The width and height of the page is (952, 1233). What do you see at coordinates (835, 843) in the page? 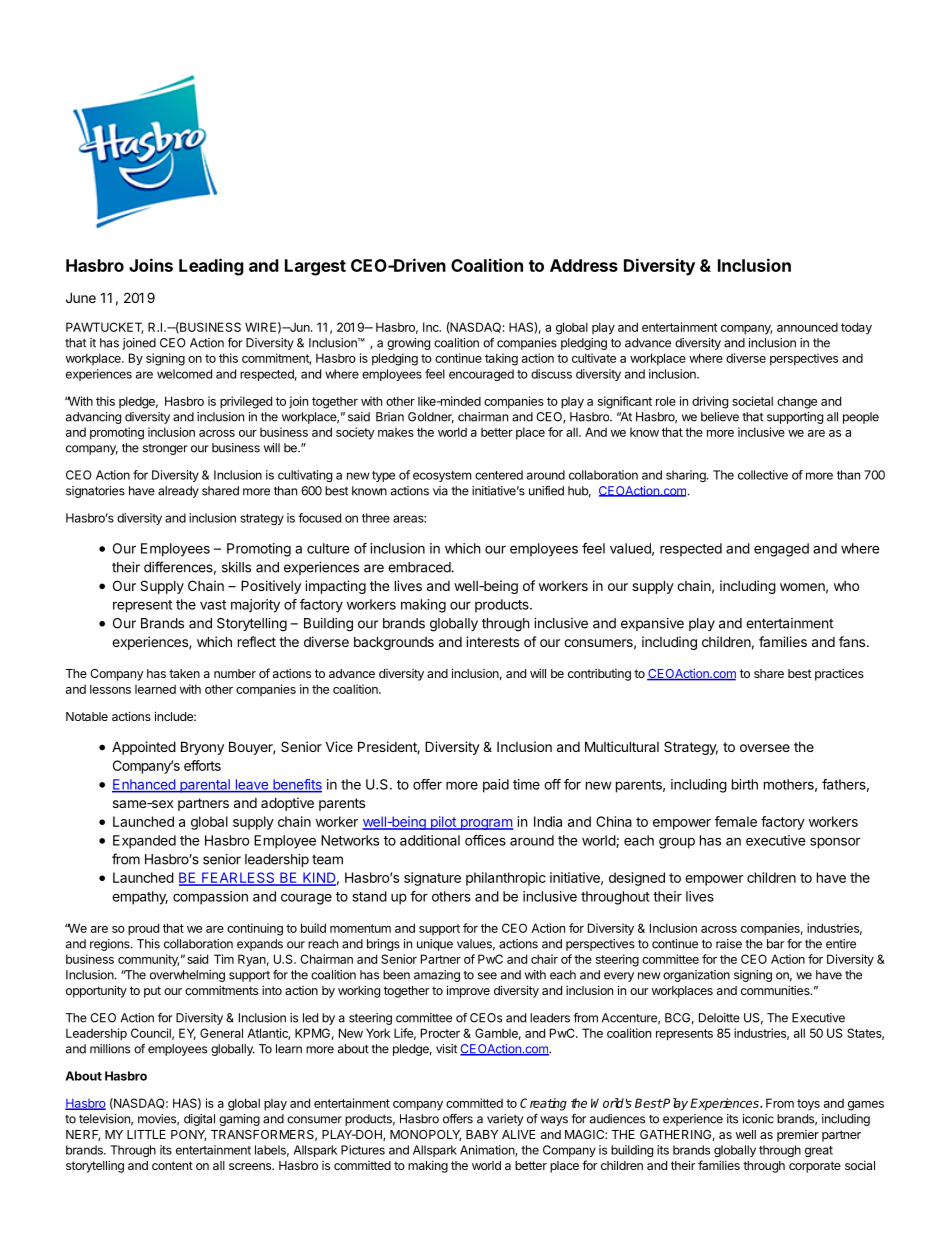
I see `sponsor` at bounding box center [835, 843].
